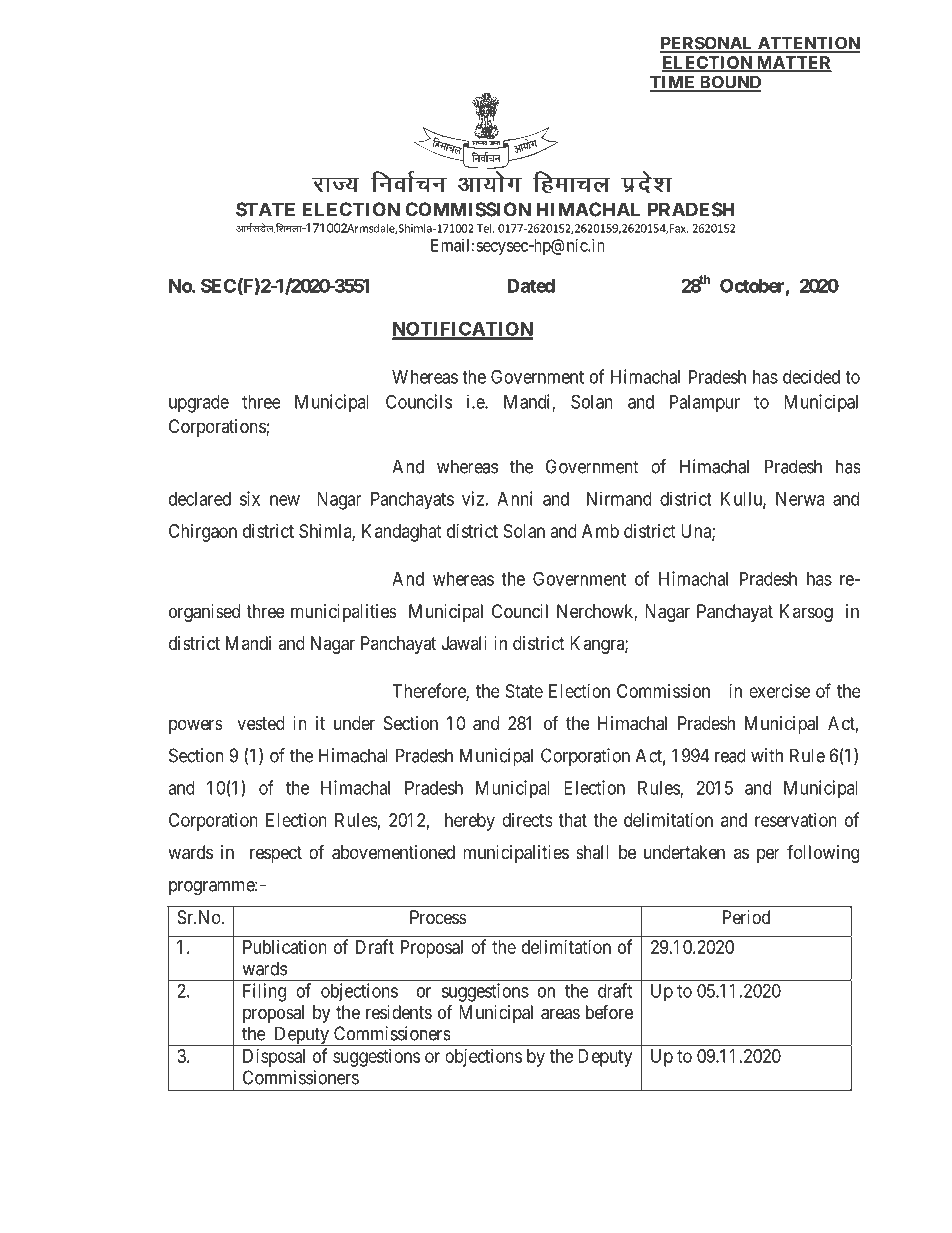 The image size is (952, 1233). I want to click on respect, so click(276, 854).
